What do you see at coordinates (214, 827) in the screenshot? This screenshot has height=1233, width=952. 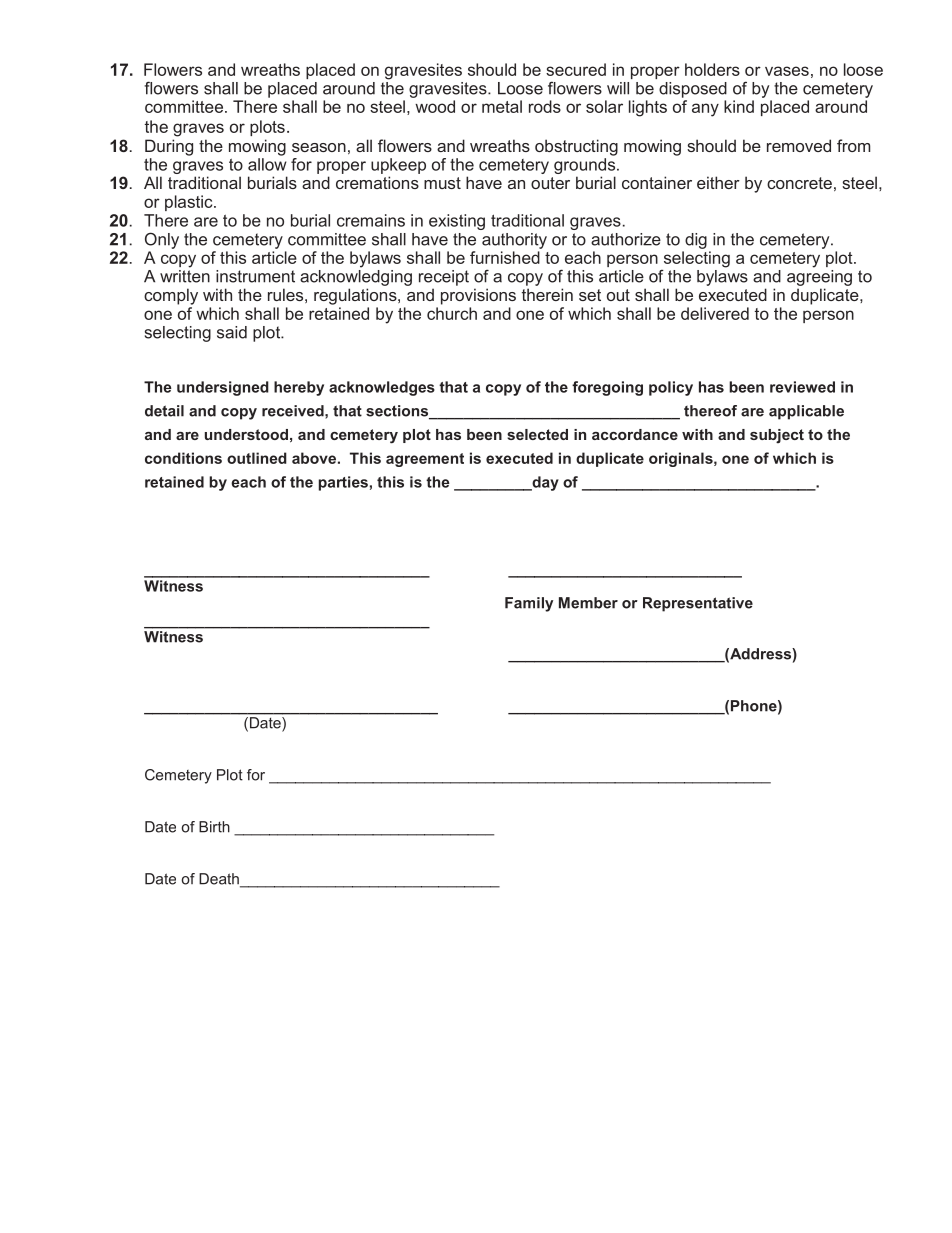 I see `Birth` at bounding box center [214, 827].
